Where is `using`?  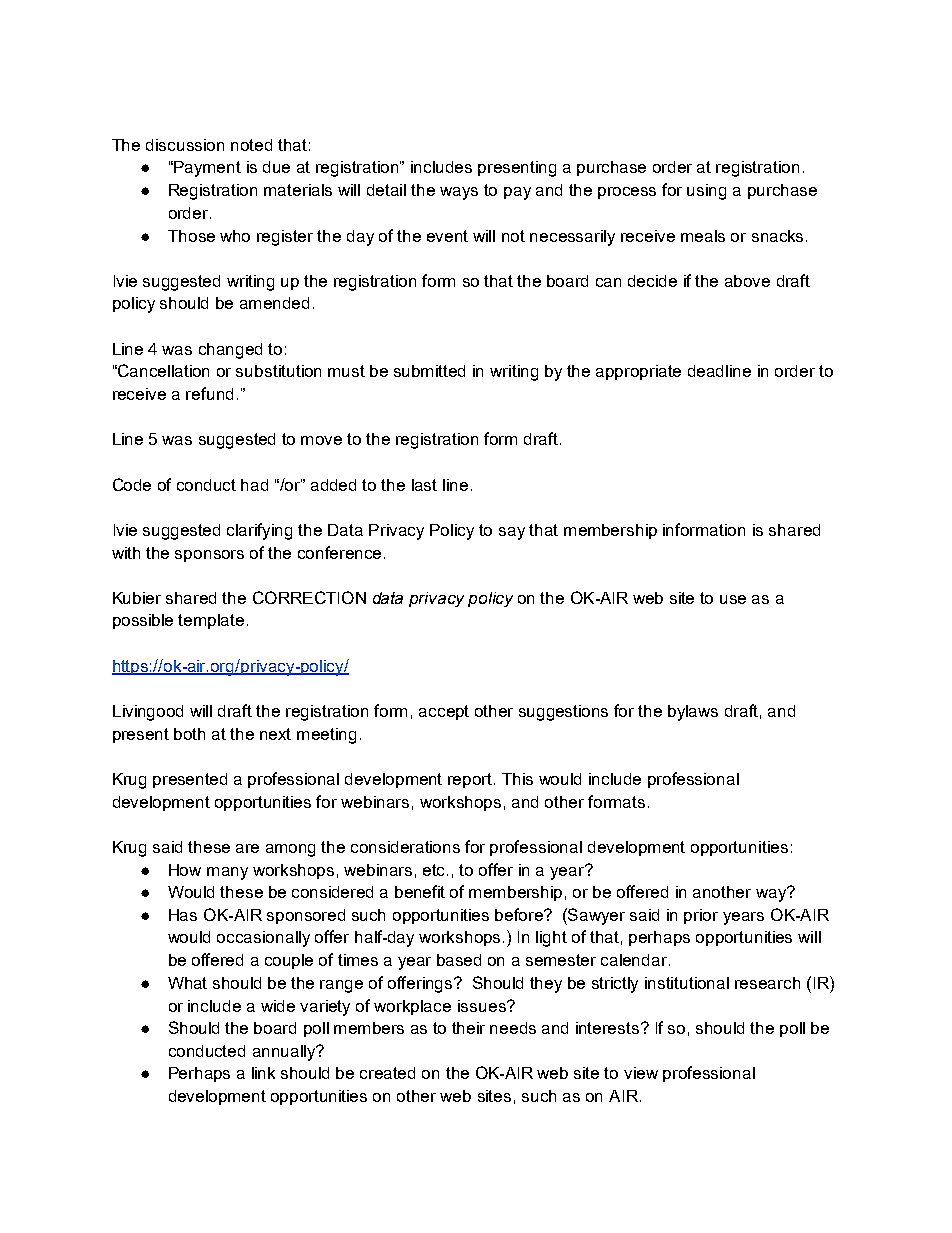
using is located at coordinates (706, 192).
